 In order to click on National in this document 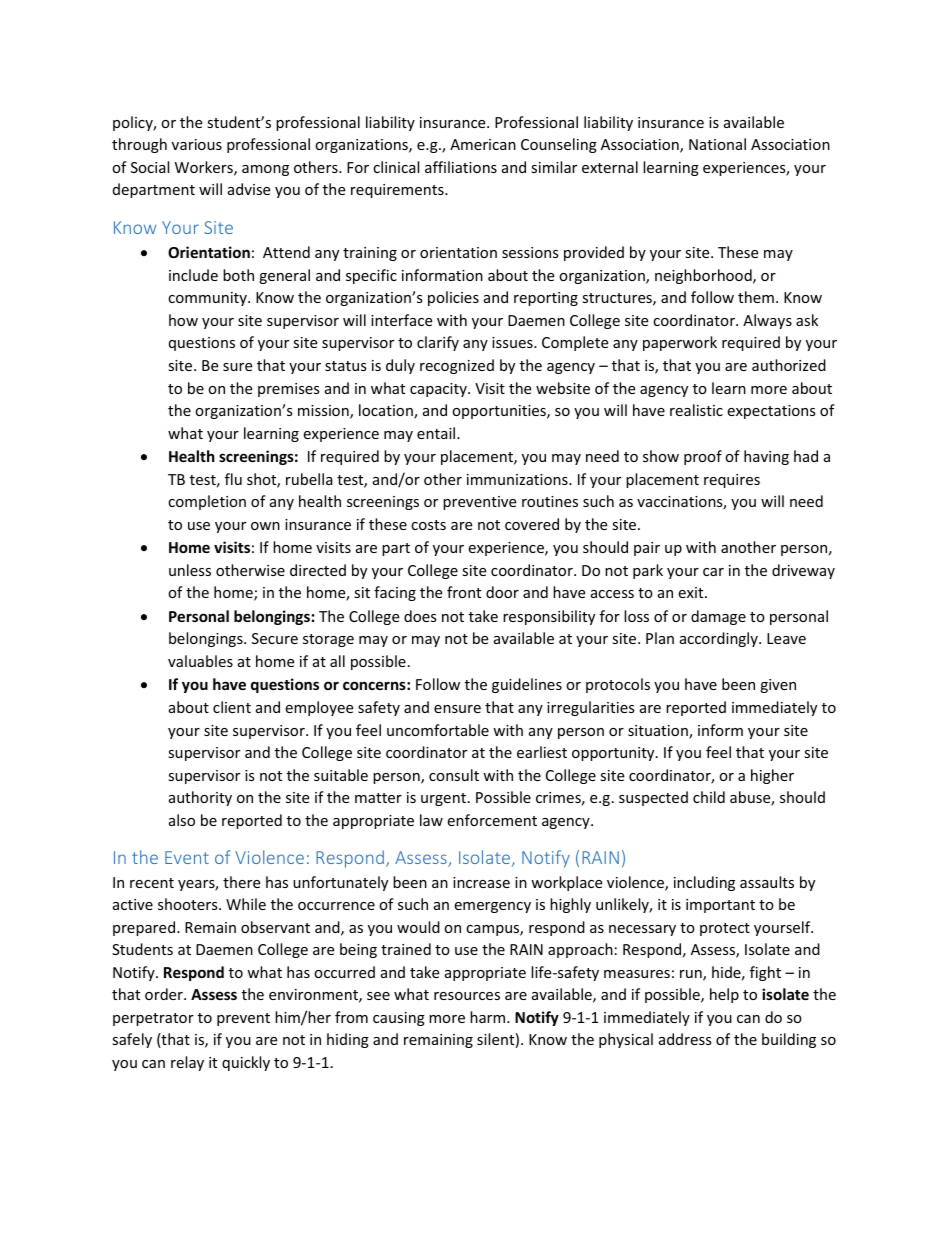, I will do `click(717, 144)`.
